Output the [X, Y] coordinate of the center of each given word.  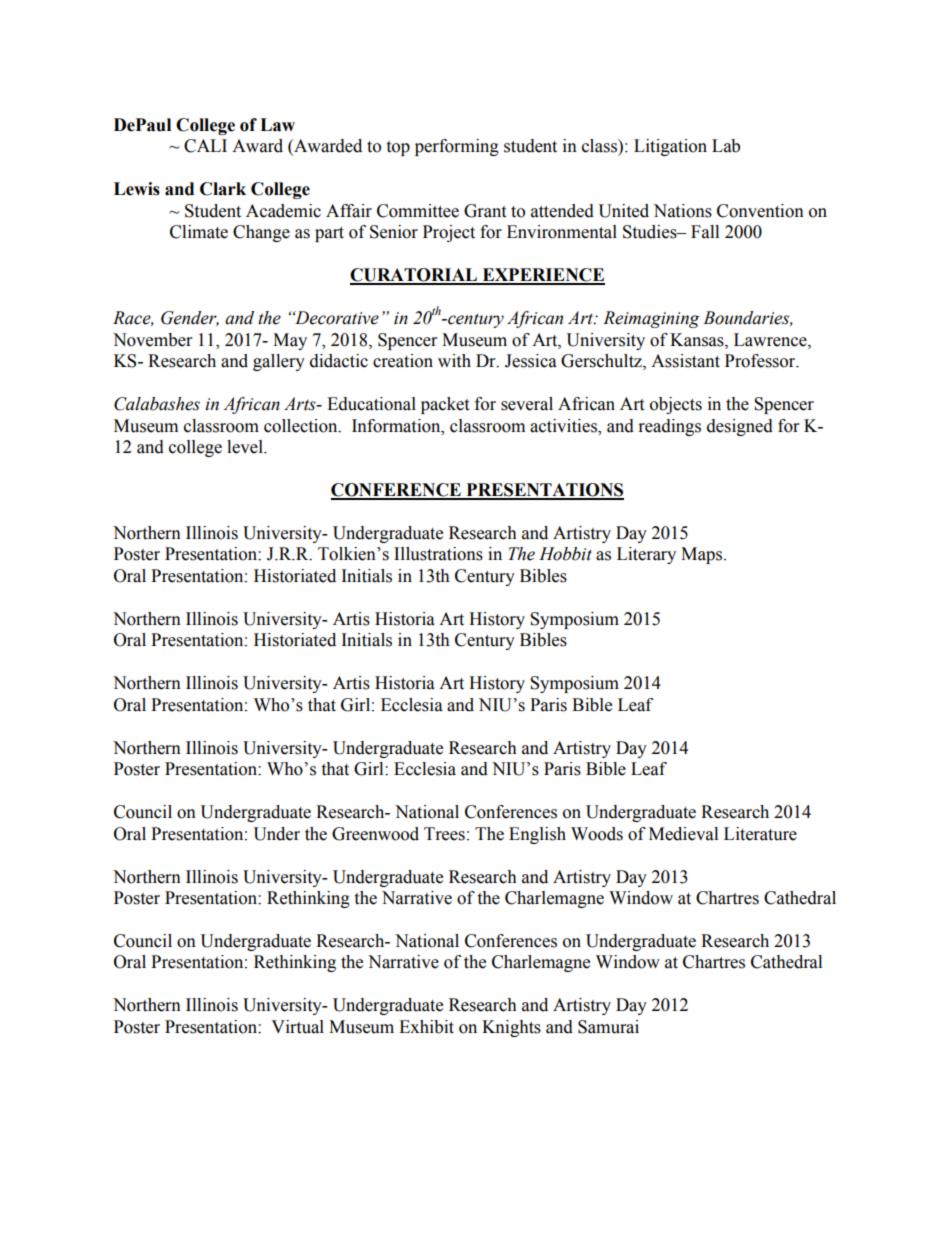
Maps [701, 555]
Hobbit [565, 554]
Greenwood [375, 834]
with [454, 361]
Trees [444, 834]
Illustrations [438, 554]
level [246, 447]
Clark [223, 189]
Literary [646, 555]
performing [457, 147]
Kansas [698, 340]
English [537, 835]
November [152, 340]
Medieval [683, 834]
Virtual [297, 1027]
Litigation [670, 147]
